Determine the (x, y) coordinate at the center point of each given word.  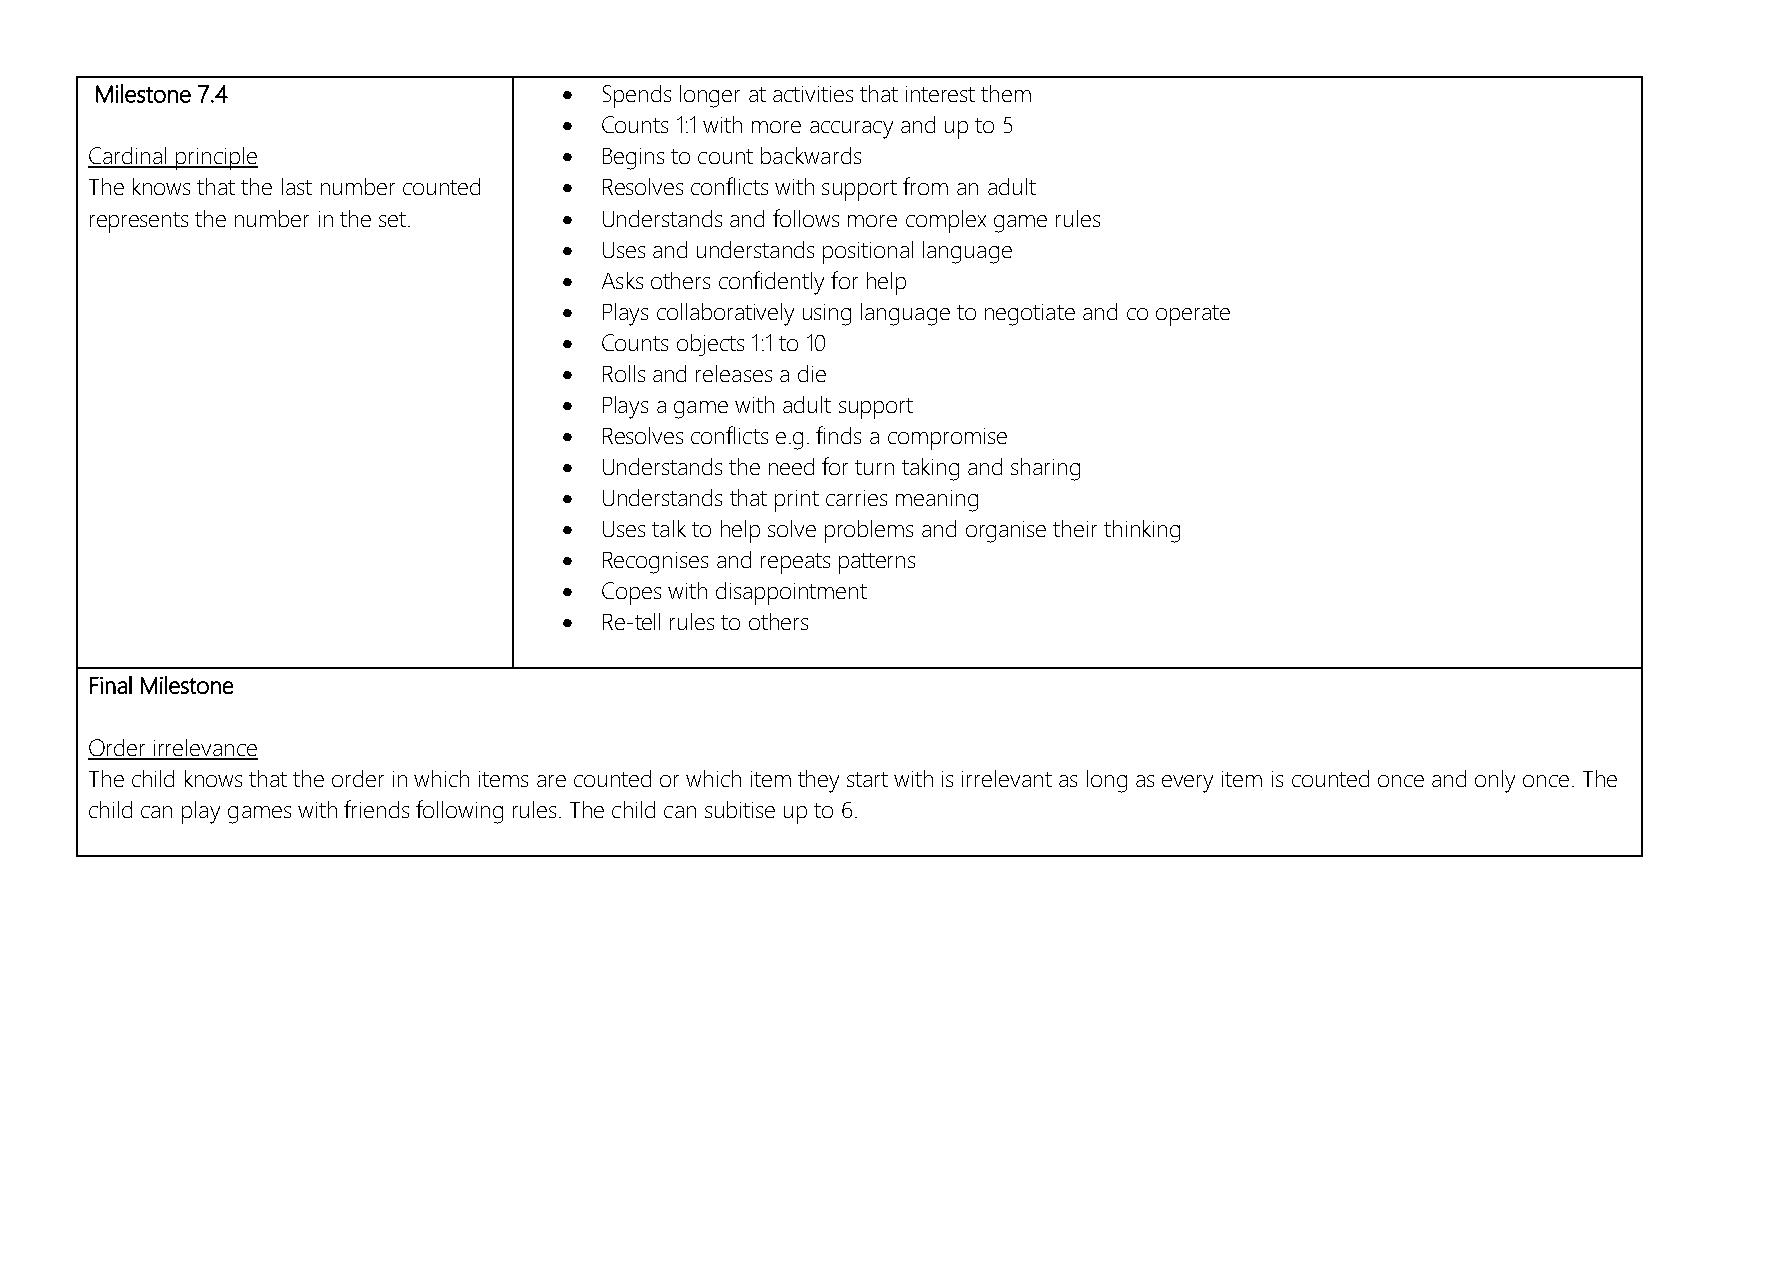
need (791, 466)
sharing (1045, 469)
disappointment (791, 593)
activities (813, 94)
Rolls (624, 373)
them (1006, 93)
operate (1193, 315)
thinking (1142, 531)
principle (216, 158)
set (392, 219)
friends (376, 809)
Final (111, 685)
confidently (771, 283)
